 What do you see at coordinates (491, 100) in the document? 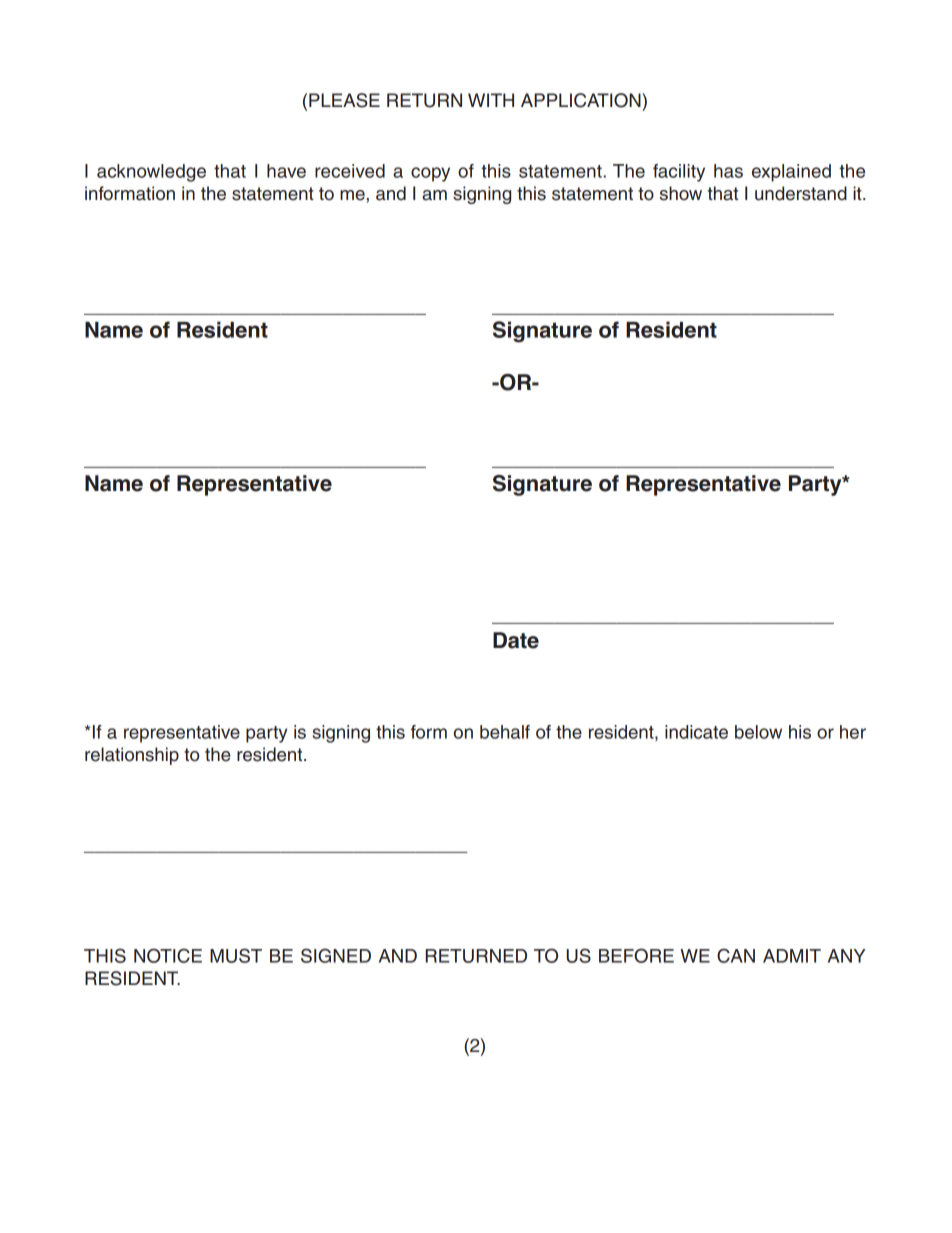
I see `WITH` at bounding box center [491, 100].
